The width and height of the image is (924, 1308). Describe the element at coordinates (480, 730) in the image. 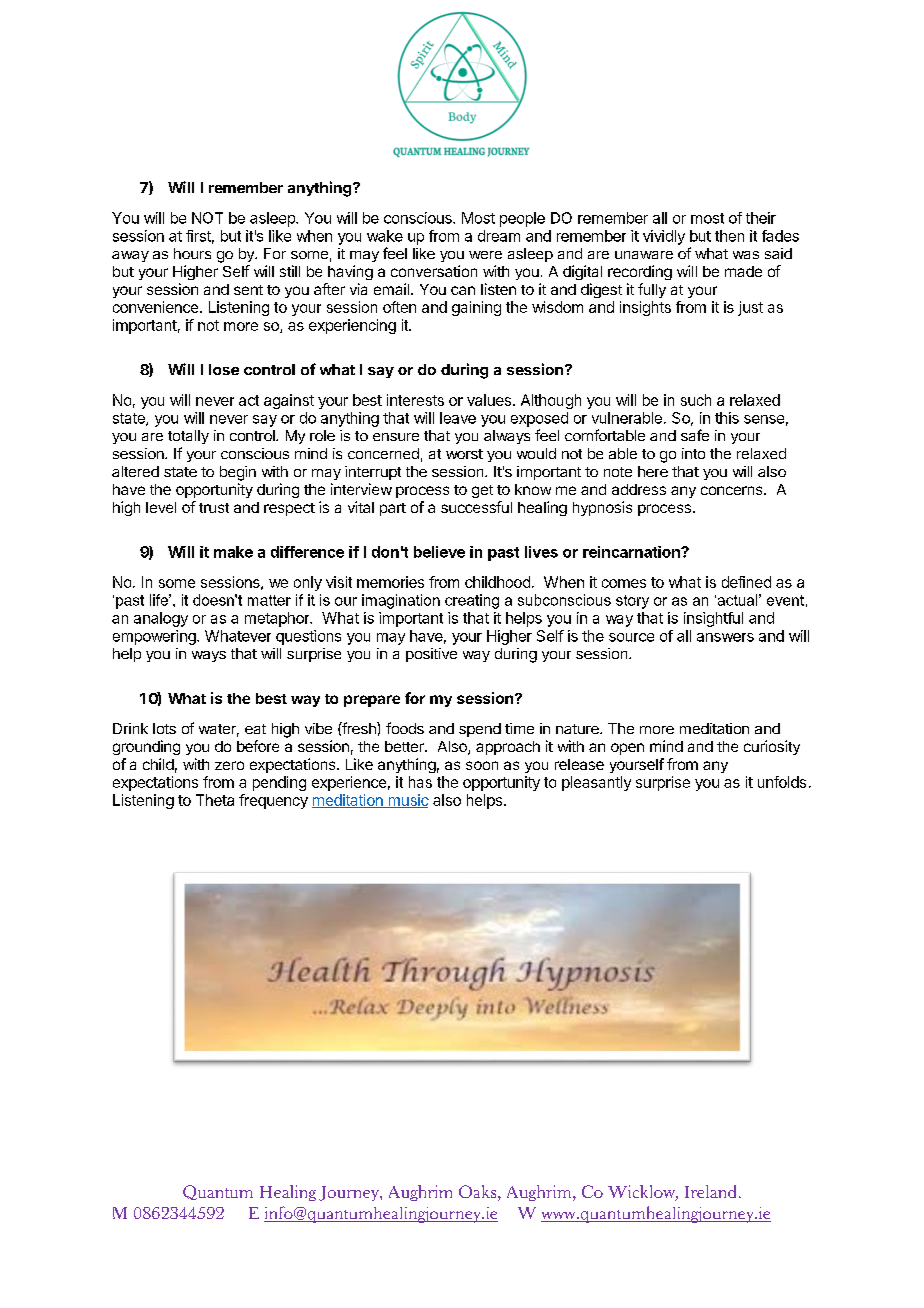

I see `spend` at that location.
